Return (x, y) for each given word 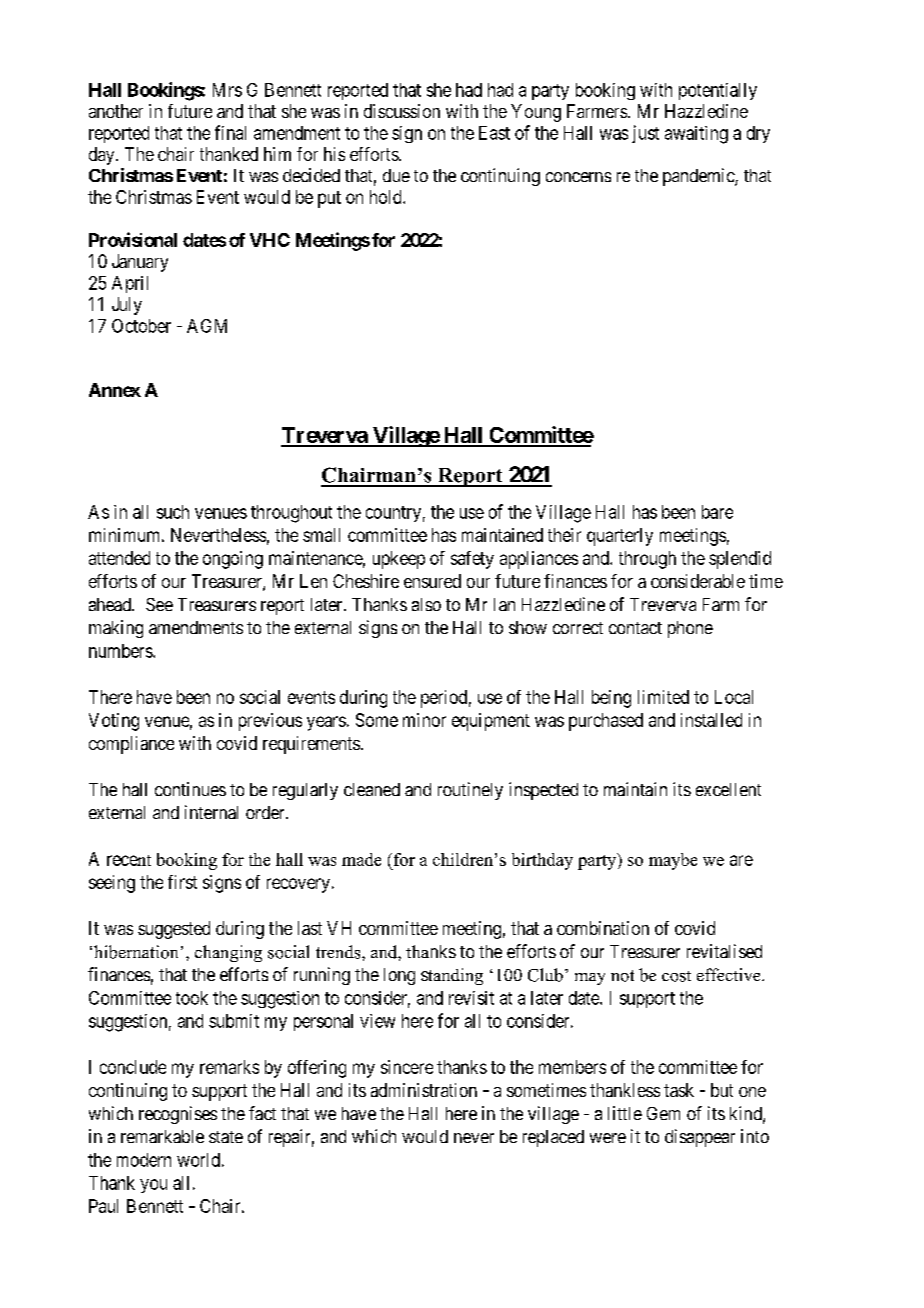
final (230, 132)
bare (717, 512)
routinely (470, 791)
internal (211, 812)
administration (424, 1090)
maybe (673, 861)
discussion (402, 111)
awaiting (696, 135)
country (393, 514)
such (173, 512)
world (198, 1160)
